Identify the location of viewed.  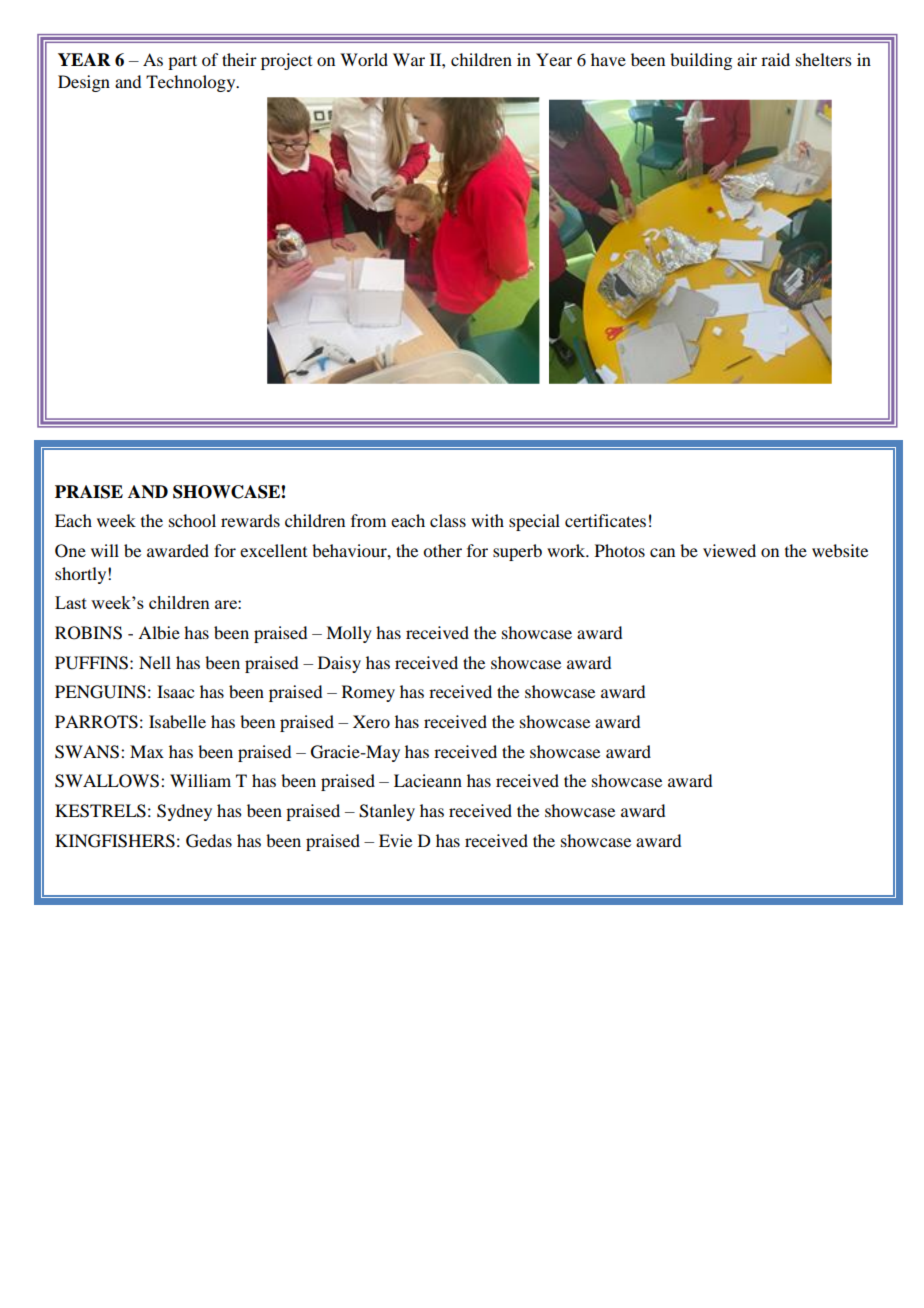
(729, 550).
